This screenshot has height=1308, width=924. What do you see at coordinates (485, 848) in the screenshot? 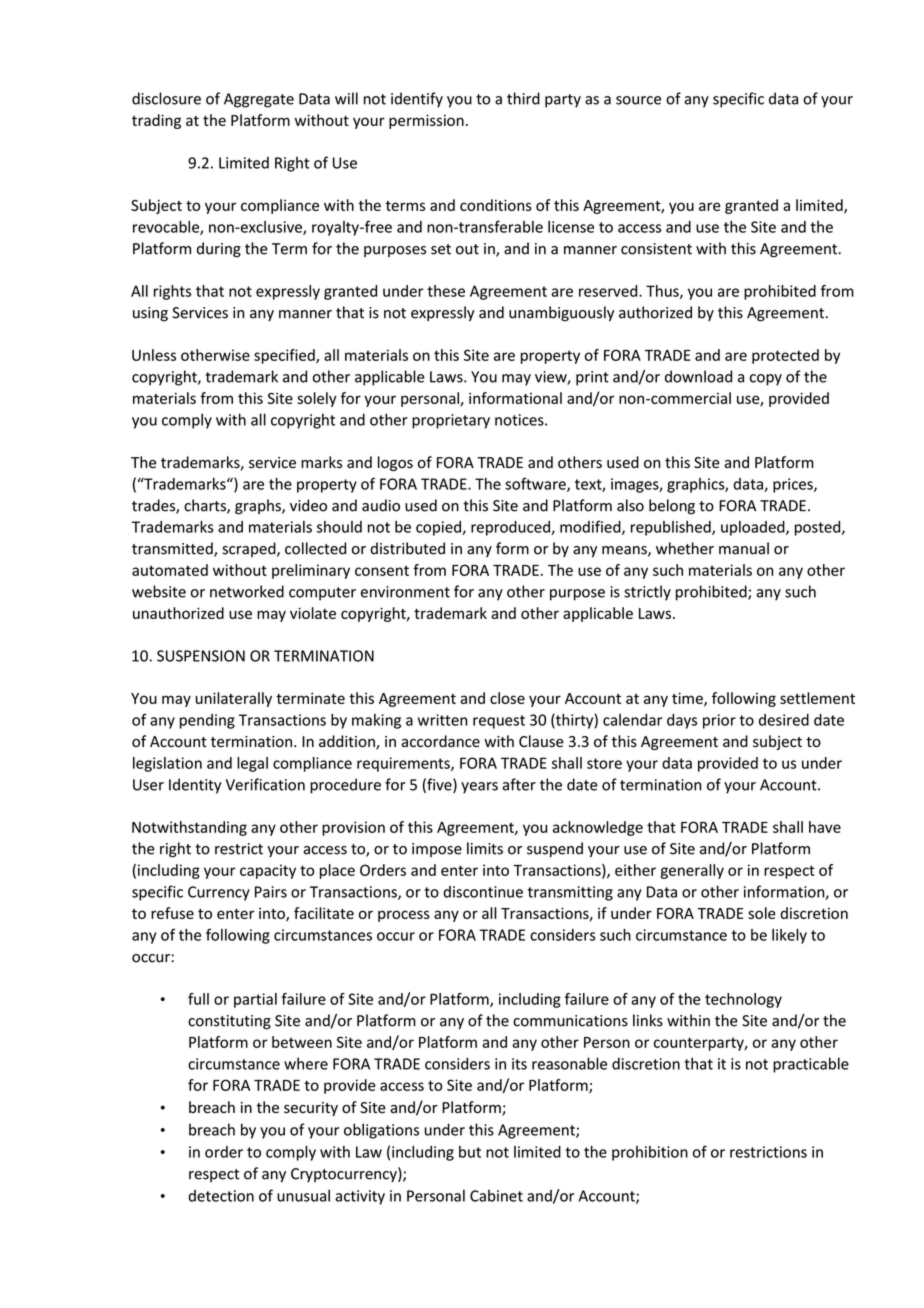
I see `limits` at bounding box center [485, 848].
